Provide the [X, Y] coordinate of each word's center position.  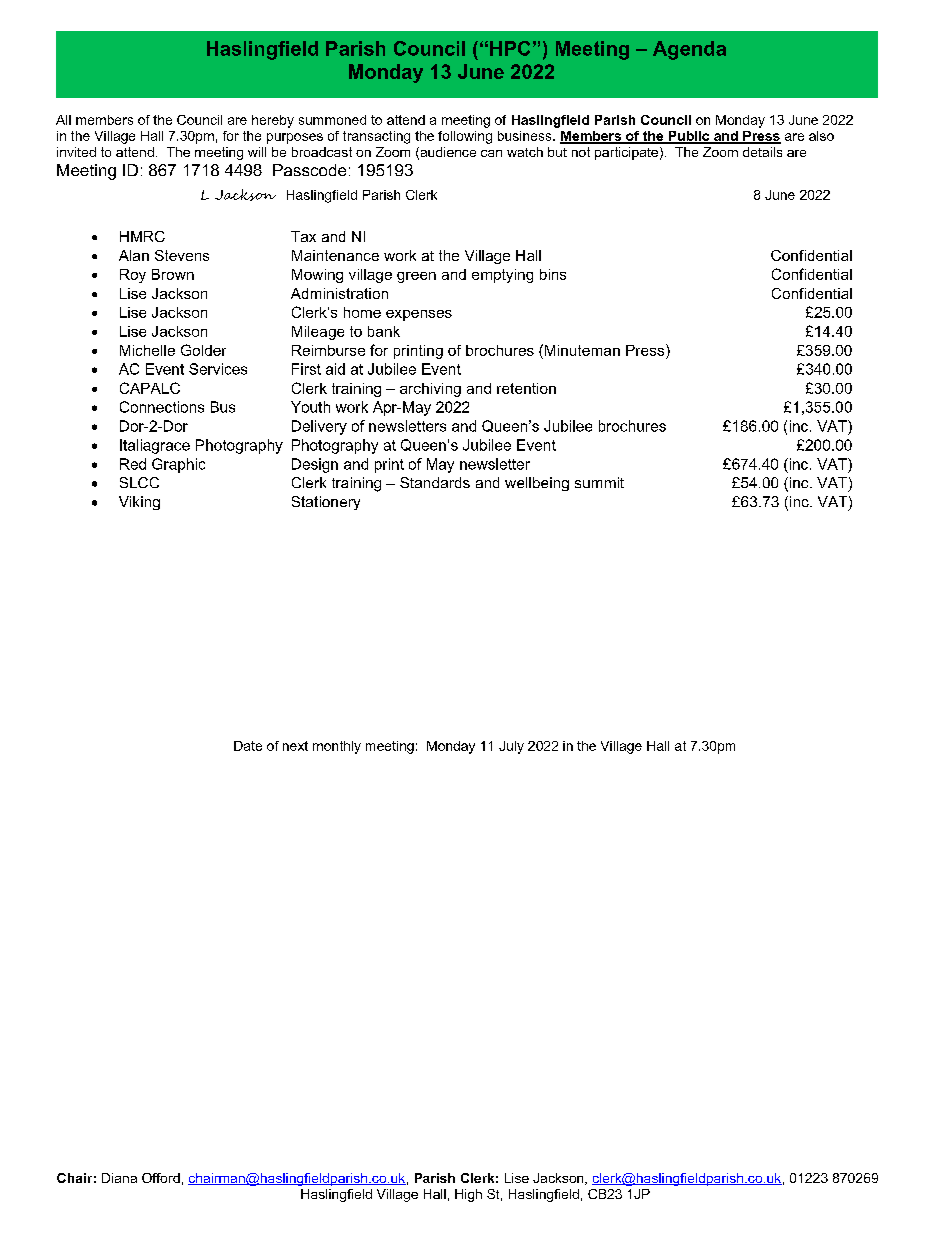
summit [599, 482]
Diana [119, 1178]
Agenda [689, 50]
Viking [139, 503]
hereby [273, 121]
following [465, 137]
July [511, 747]
